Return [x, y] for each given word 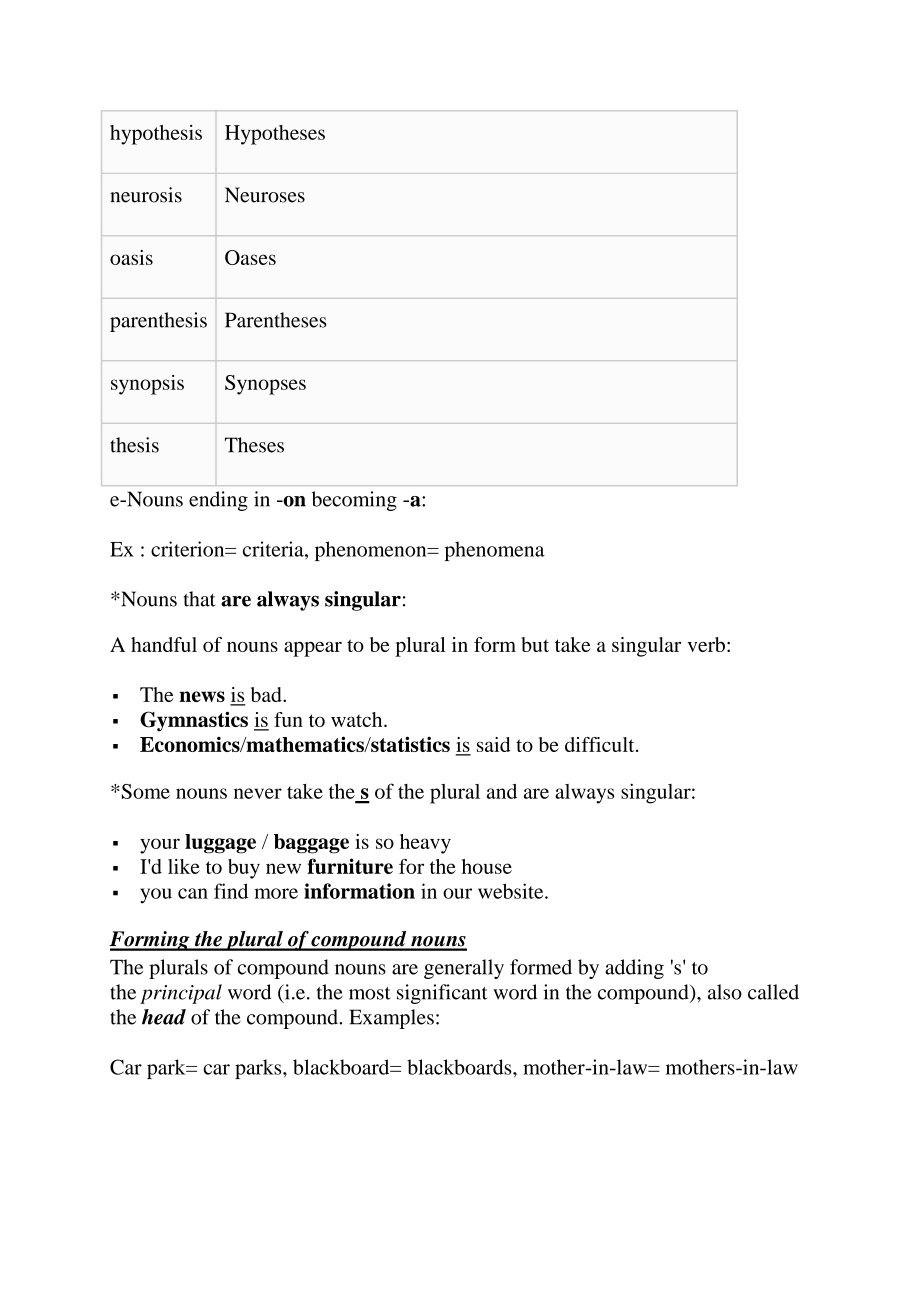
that [199, 599]
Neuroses [265, 195]
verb [706, 644]
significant [442, 994]
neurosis [146, 195]
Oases [250, 257]
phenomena [495, 551]
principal [181, 994]
